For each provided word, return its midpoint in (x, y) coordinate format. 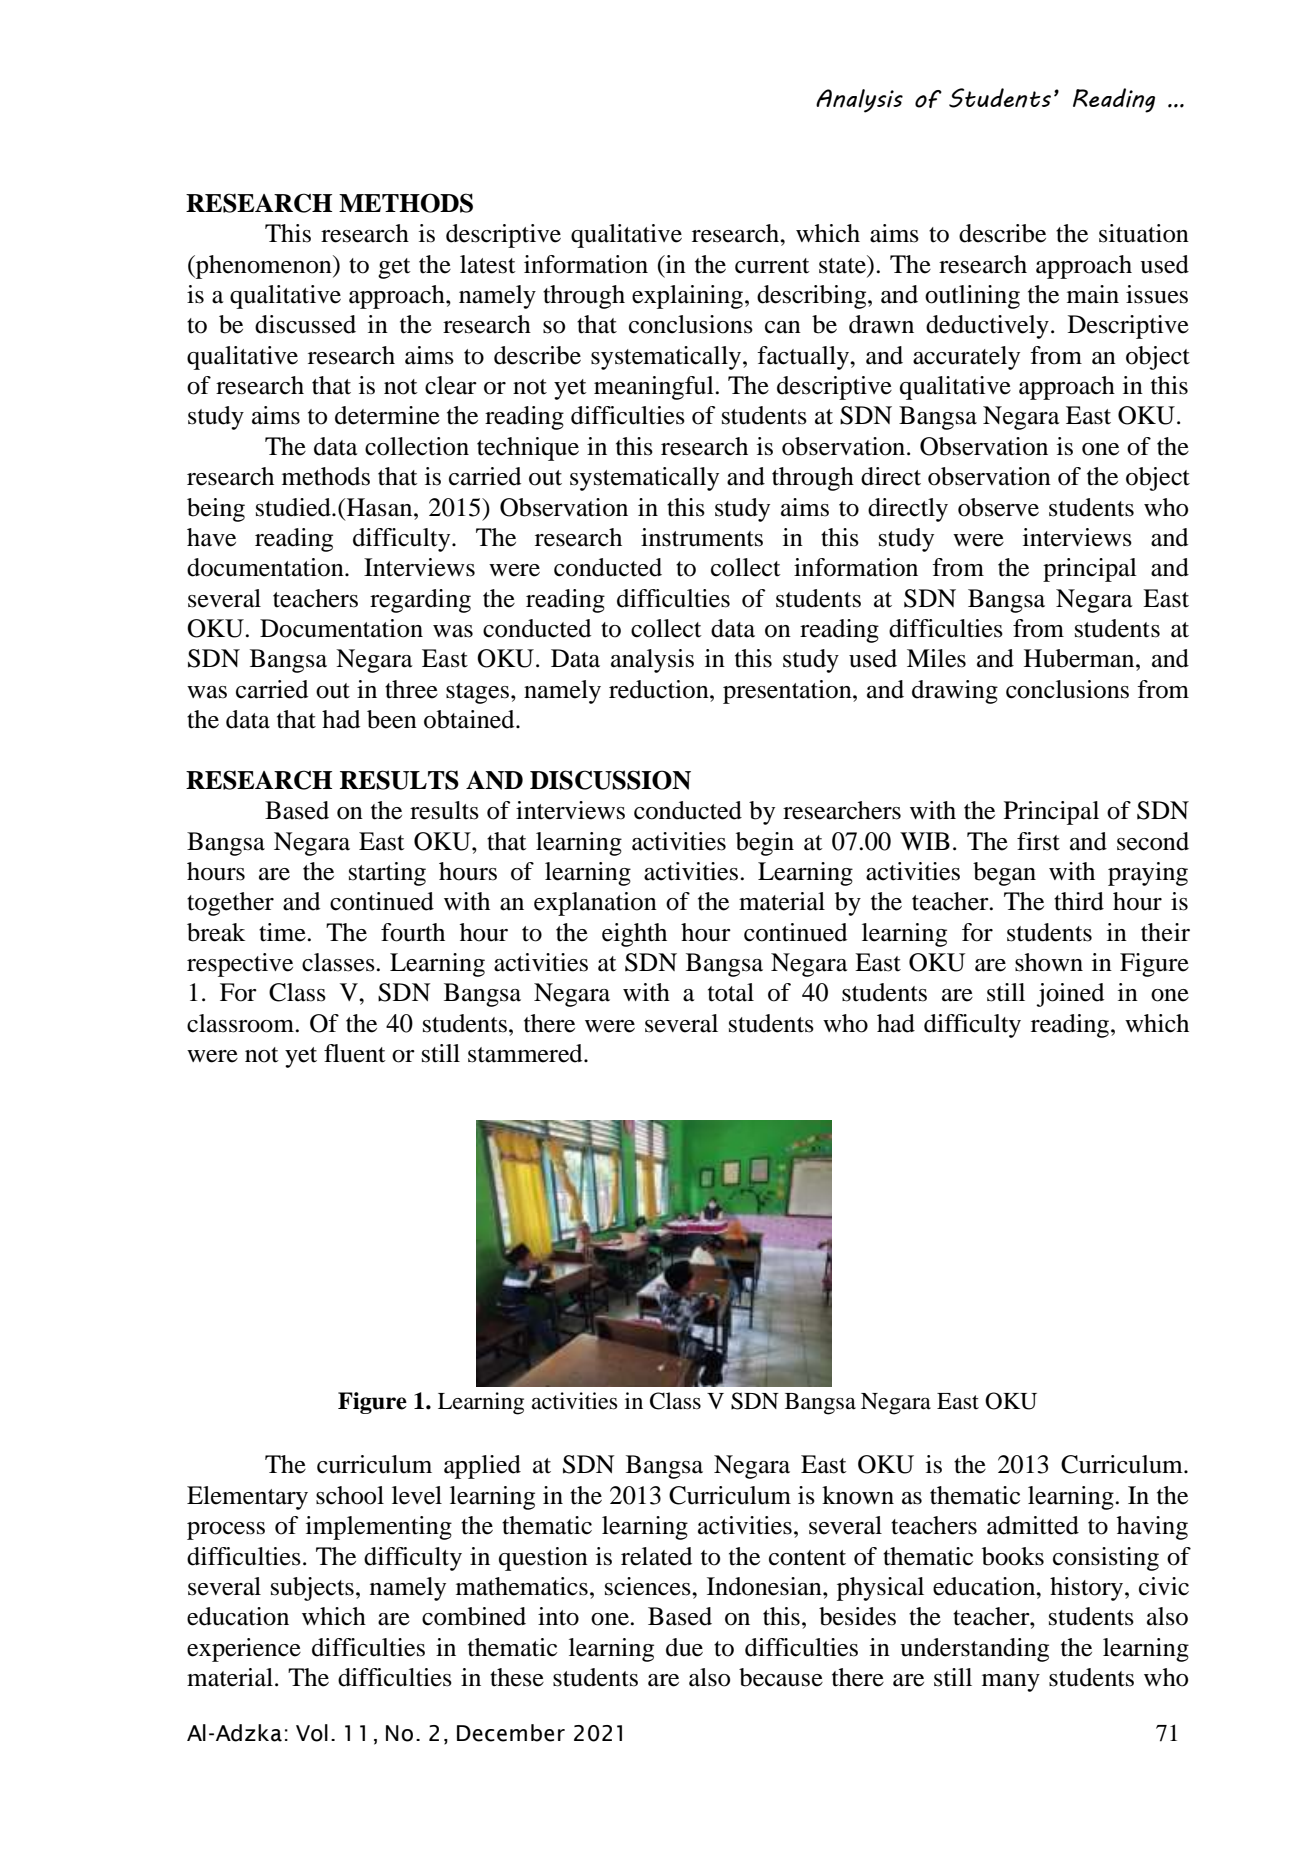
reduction (660, 689)
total (731, 992)
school (350, 1495)
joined (1070, 995)
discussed (305, 324)
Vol (312, 1733)
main (1093, 294)
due (684, 1647)
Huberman (1080, 658)
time (283, 932)
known (858, 1495)
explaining (687, 297)
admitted (1033, 1525)
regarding (420, 601)
